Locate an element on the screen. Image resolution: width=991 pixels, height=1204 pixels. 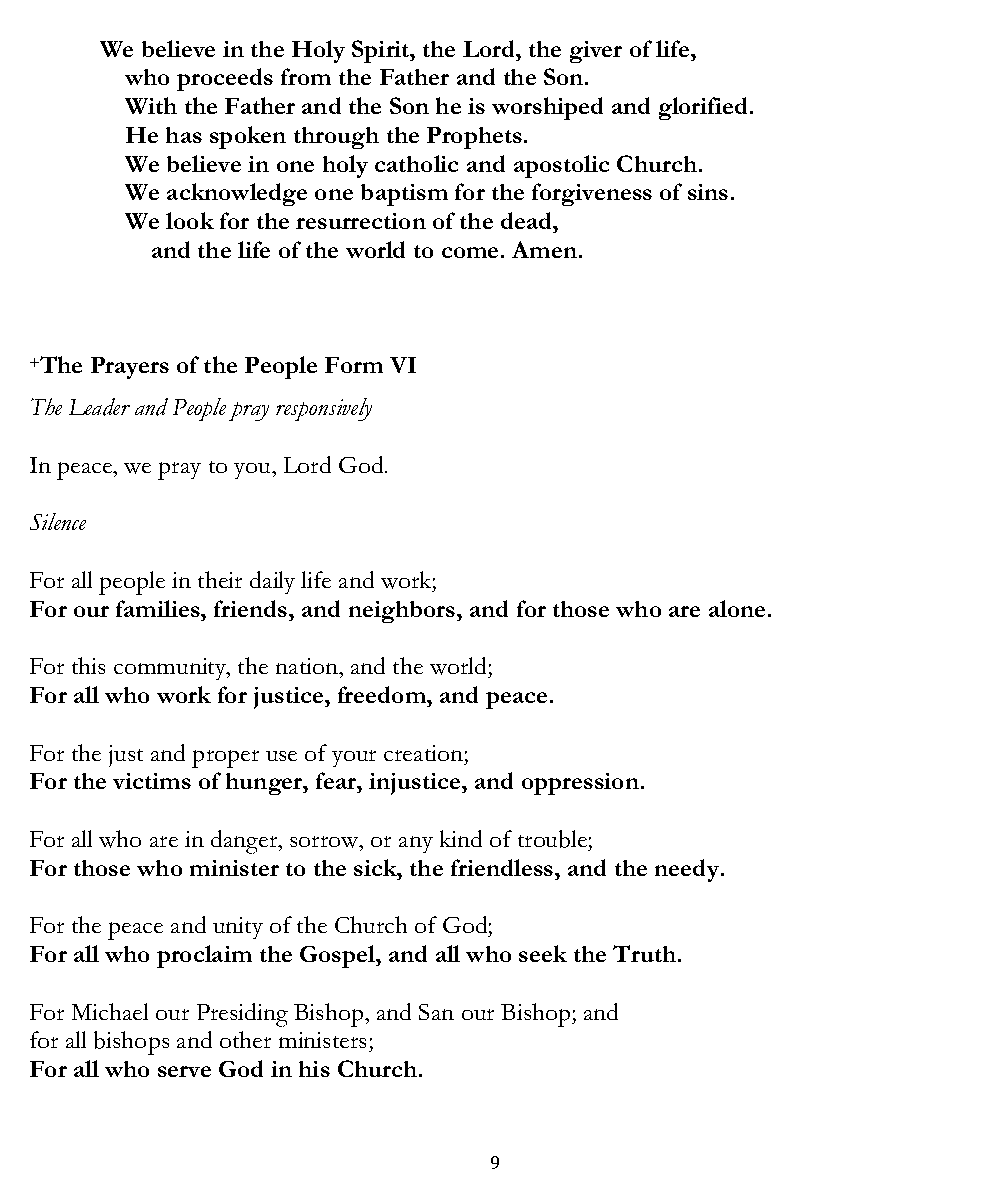
With is located at coordinates (151, 105).
